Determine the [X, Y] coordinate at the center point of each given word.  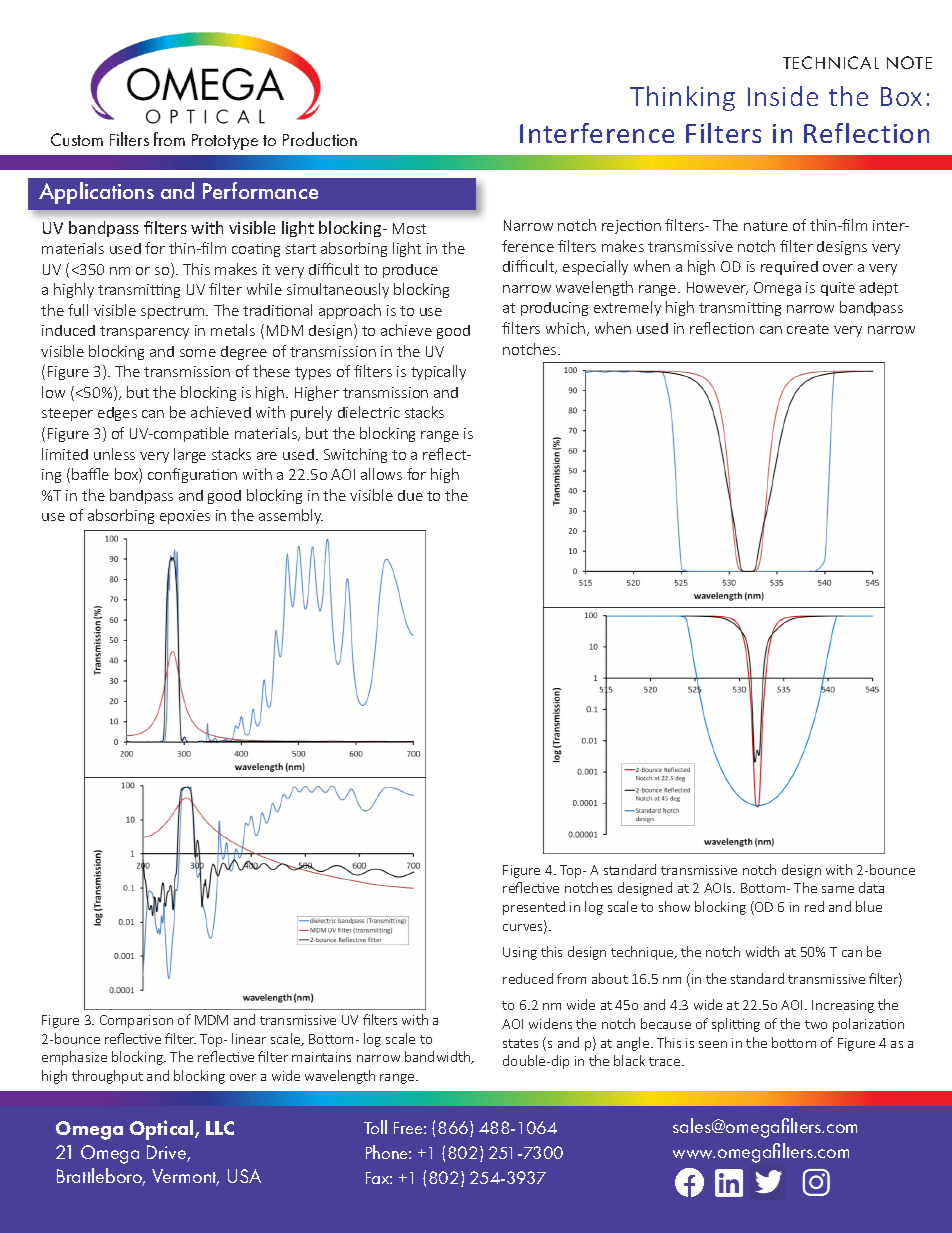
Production [320, 139]
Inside [783, 96]
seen [713, 1044]
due [410, 495]
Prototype [225, 142]
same [838, 889]
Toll [375, 1127]
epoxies [185, 517]
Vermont [185, 1177]
